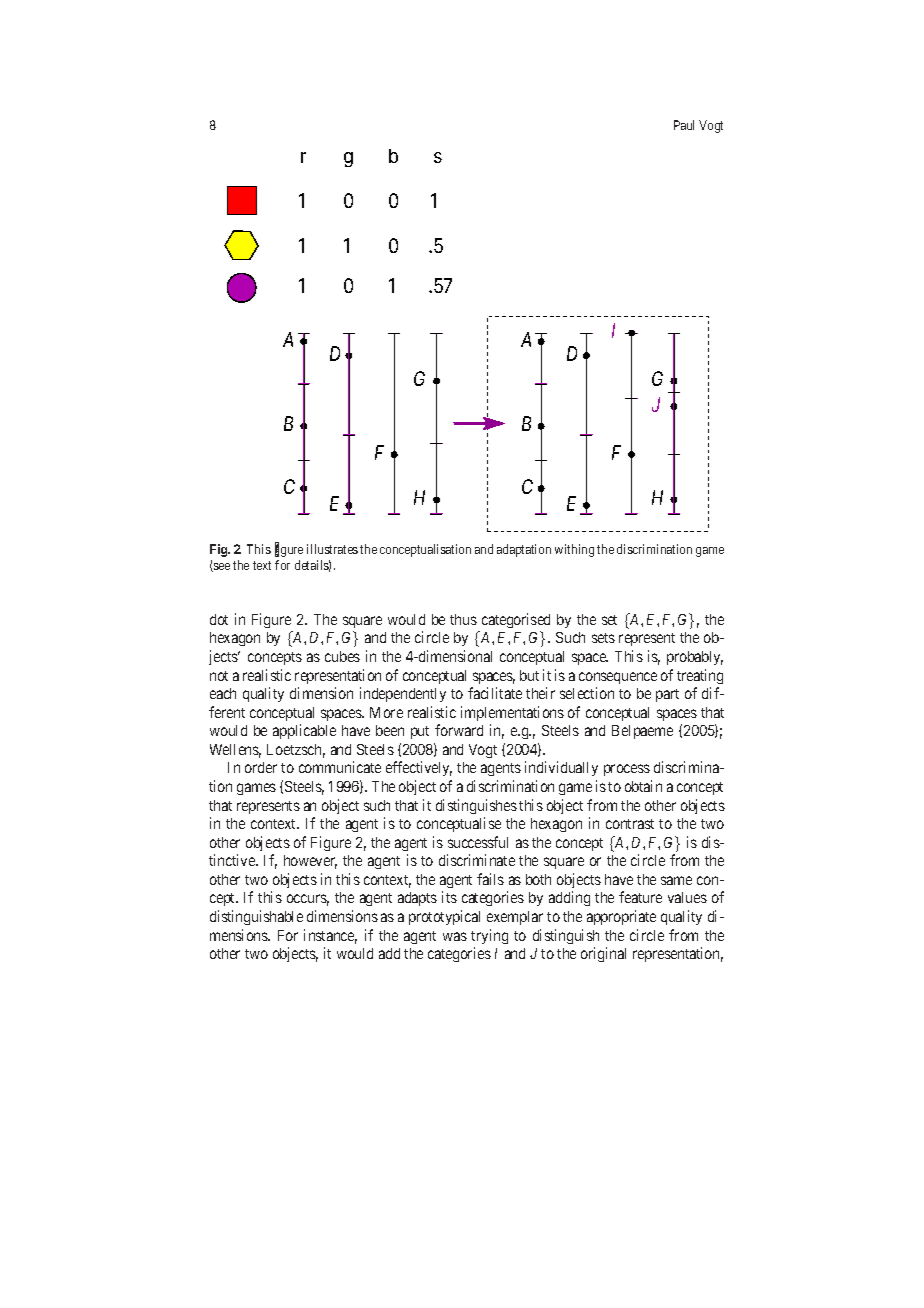 The width and height of the document is (924, 1308). What do you see at coordinates (330, 936) in the document?
I see `instance` at bounding box center [330, 936].
